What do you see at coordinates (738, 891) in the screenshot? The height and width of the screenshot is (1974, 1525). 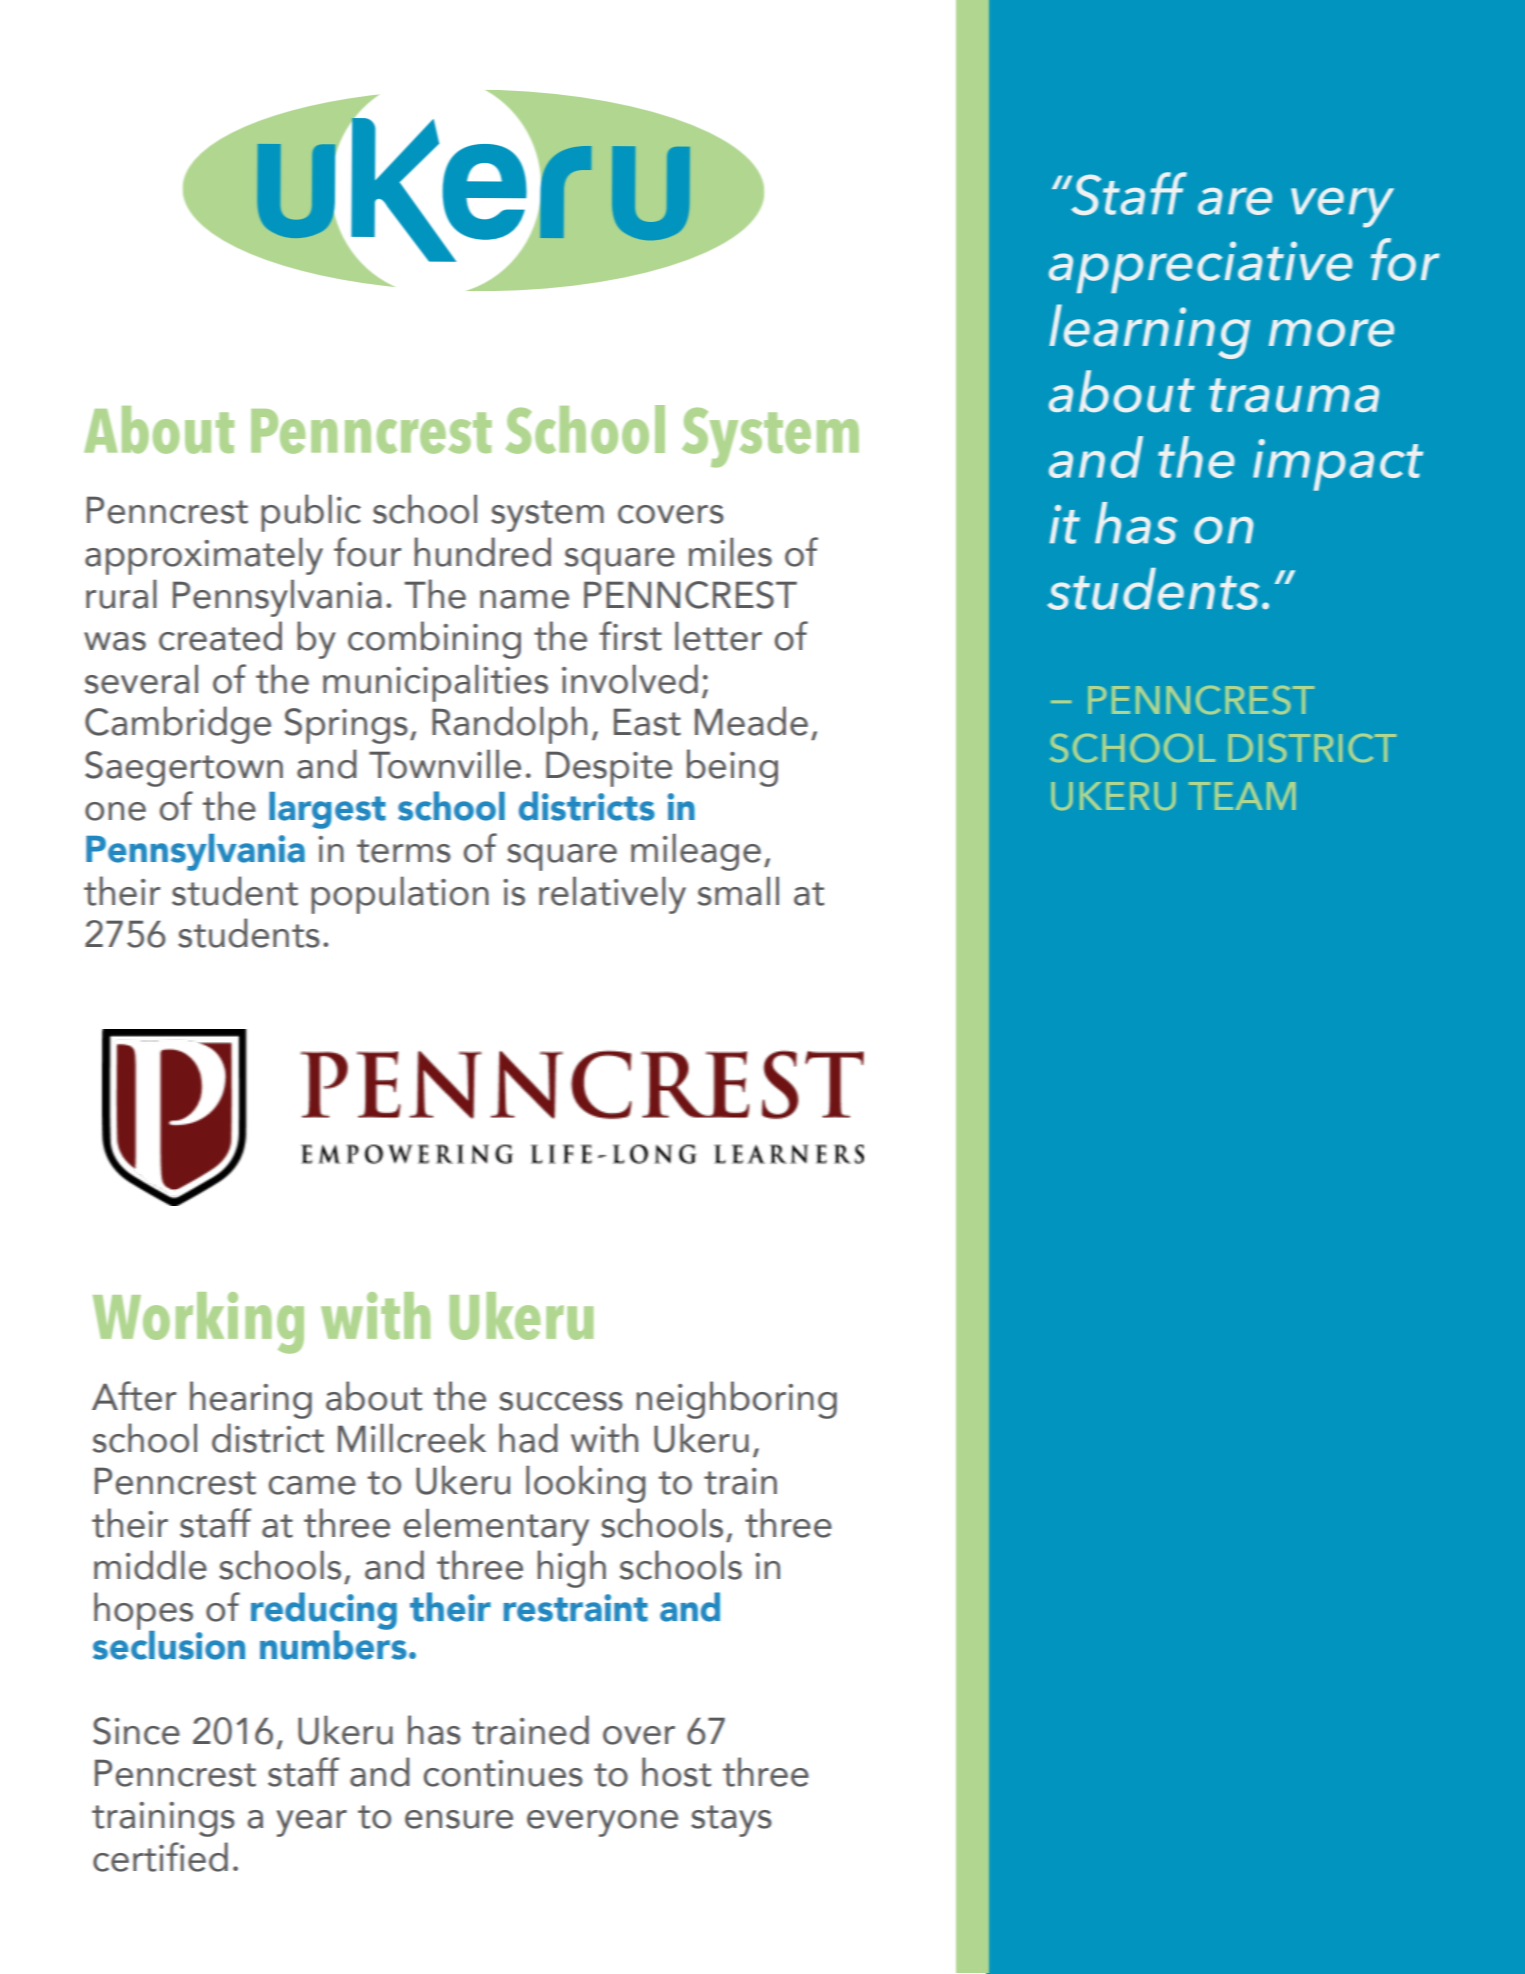 I see `small` at bounding box center [738, 891].
